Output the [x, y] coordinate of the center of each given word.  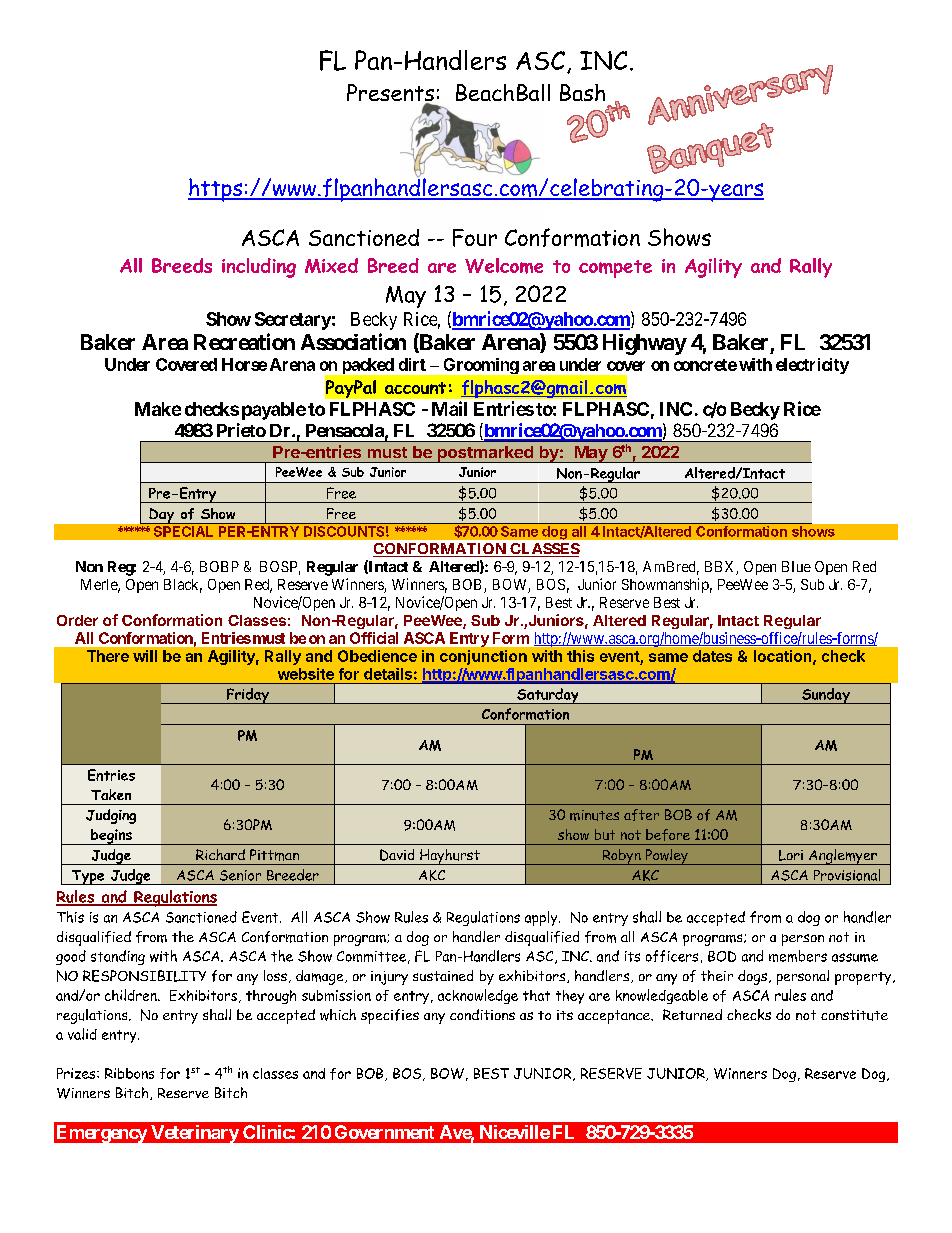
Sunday [826, 696]
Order [77, 620]
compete [615, 269]
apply [542, 918]
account [415, 388]
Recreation [244, 341]
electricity [812, 366]
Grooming [481, 366]
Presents [390, 94]
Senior [240, 875]
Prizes [77, 1073]
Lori [791, 855]
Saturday [548, 696]
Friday [247, 696]
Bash [582, 92]
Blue [796, 566]
